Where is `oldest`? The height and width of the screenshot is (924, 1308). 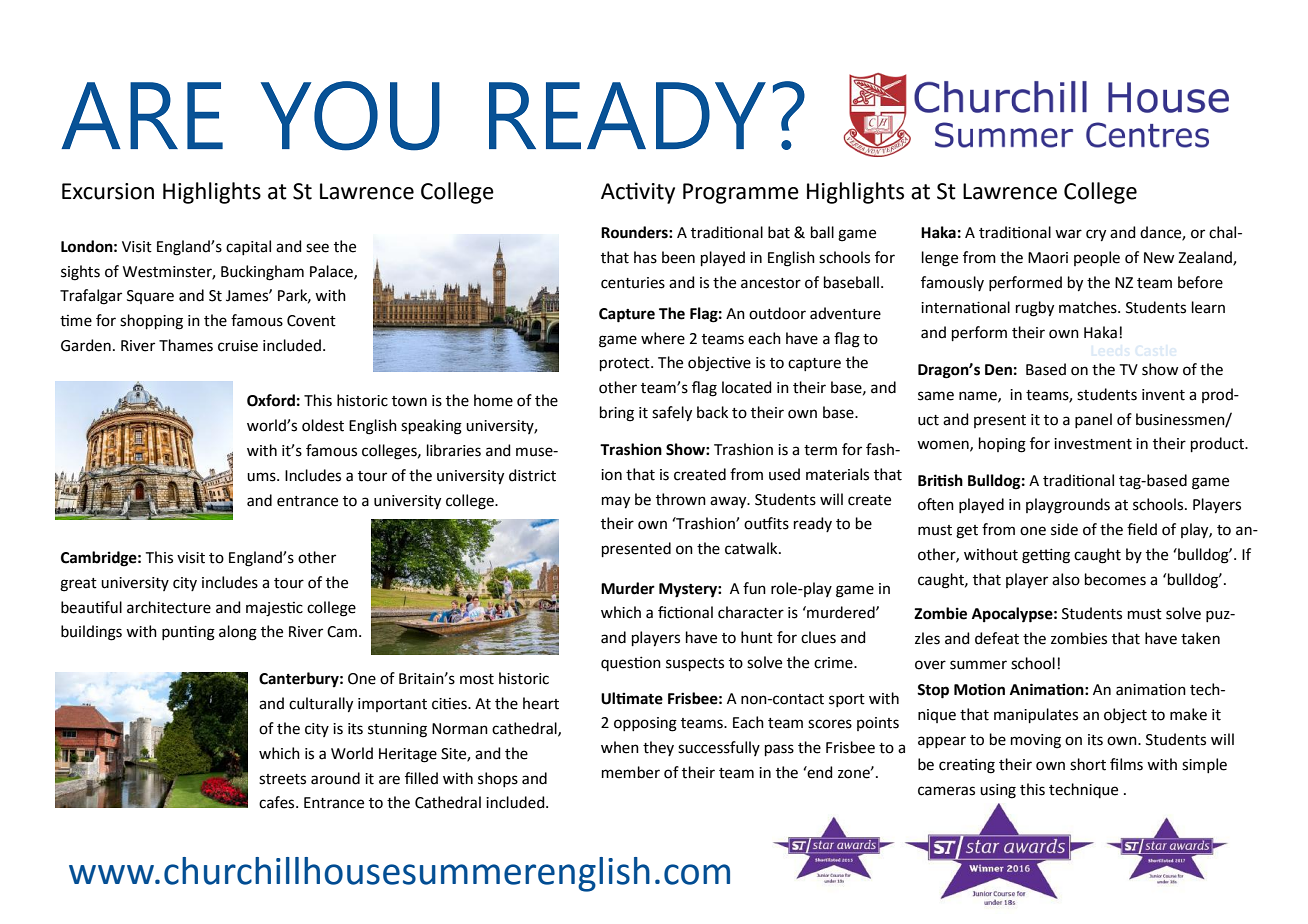 oldest is located at coordinates (323, 425).
